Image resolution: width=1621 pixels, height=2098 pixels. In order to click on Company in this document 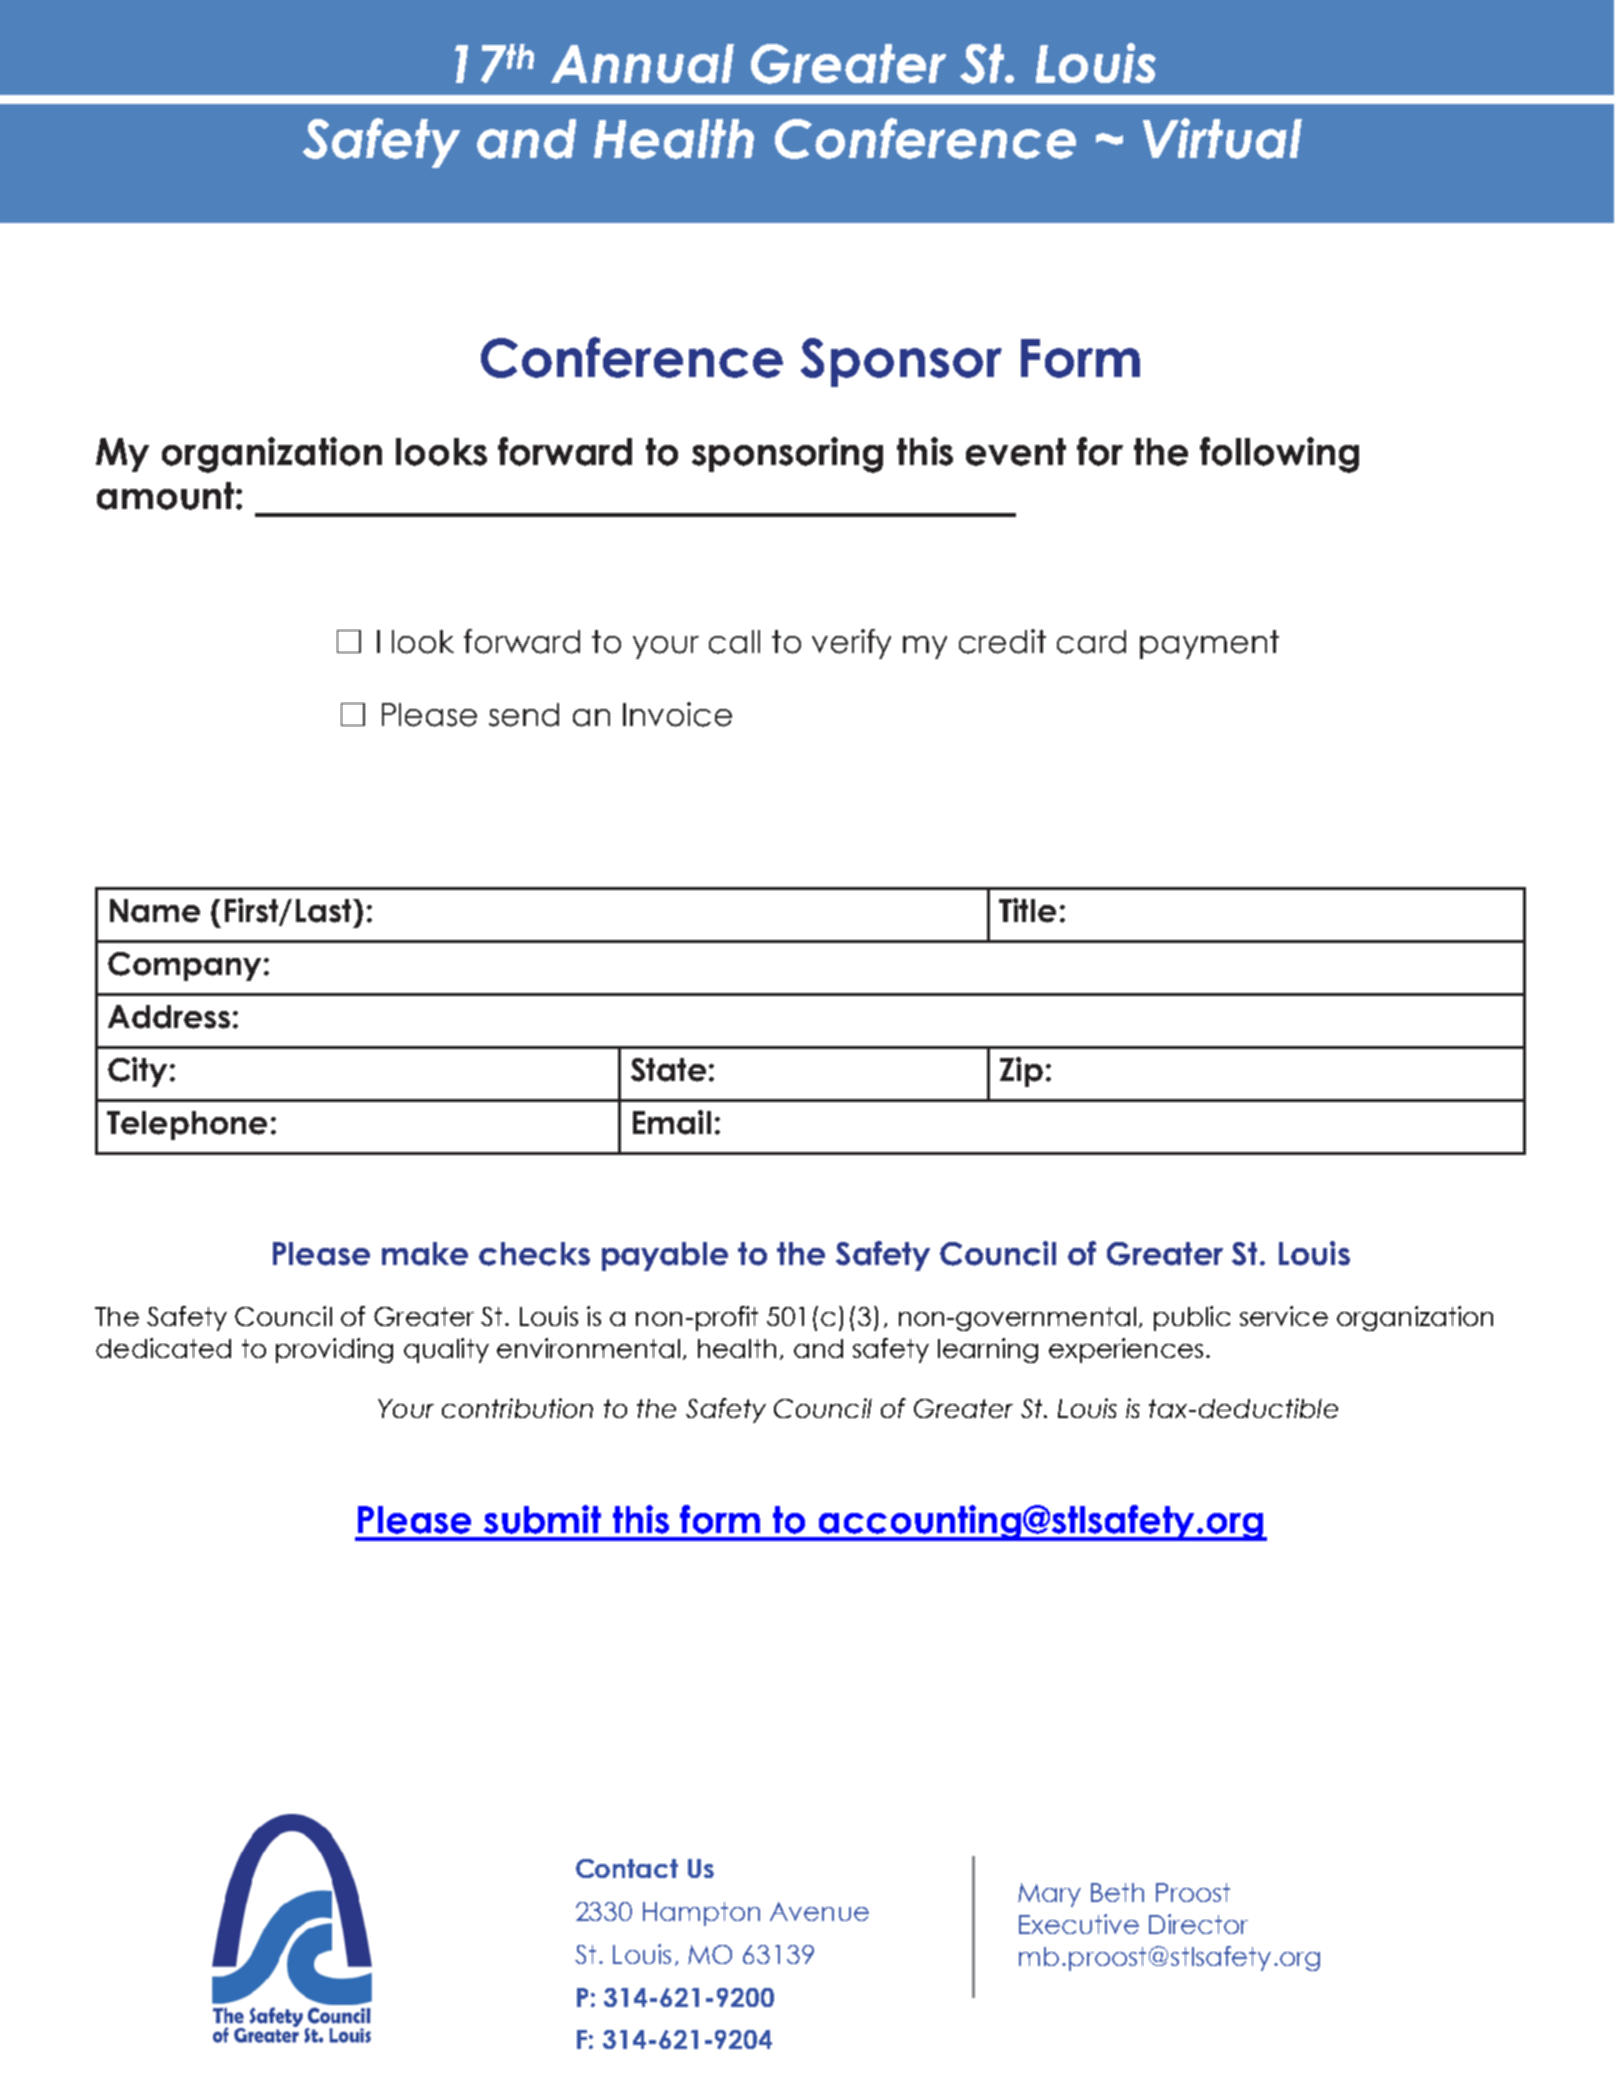, I will do `click(184, 966)`.
